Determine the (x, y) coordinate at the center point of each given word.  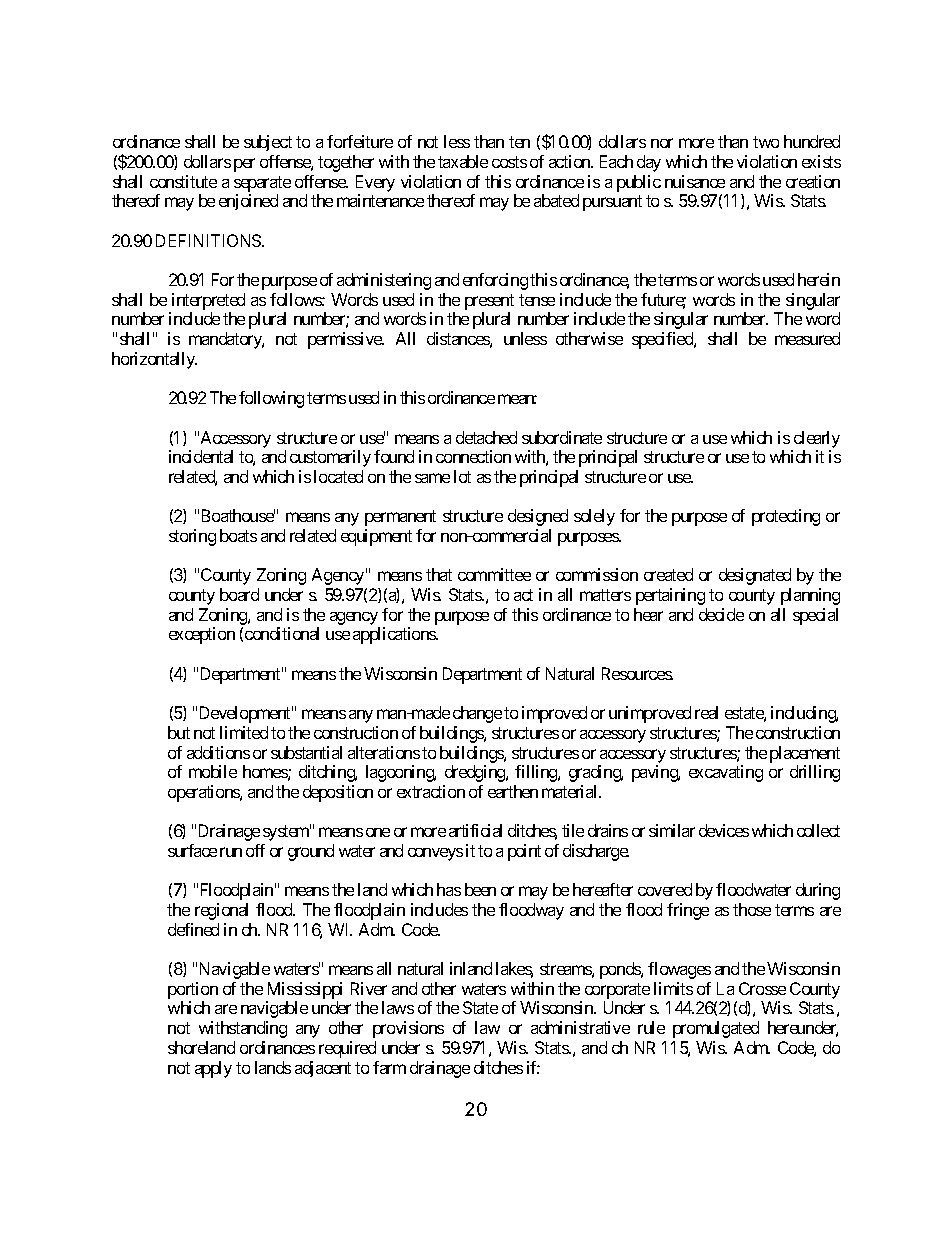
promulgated (716, 1029)
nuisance (695, 181)
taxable (463, 161)
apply (213, 1069)
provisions (408, 1029)
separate (262, 184)
